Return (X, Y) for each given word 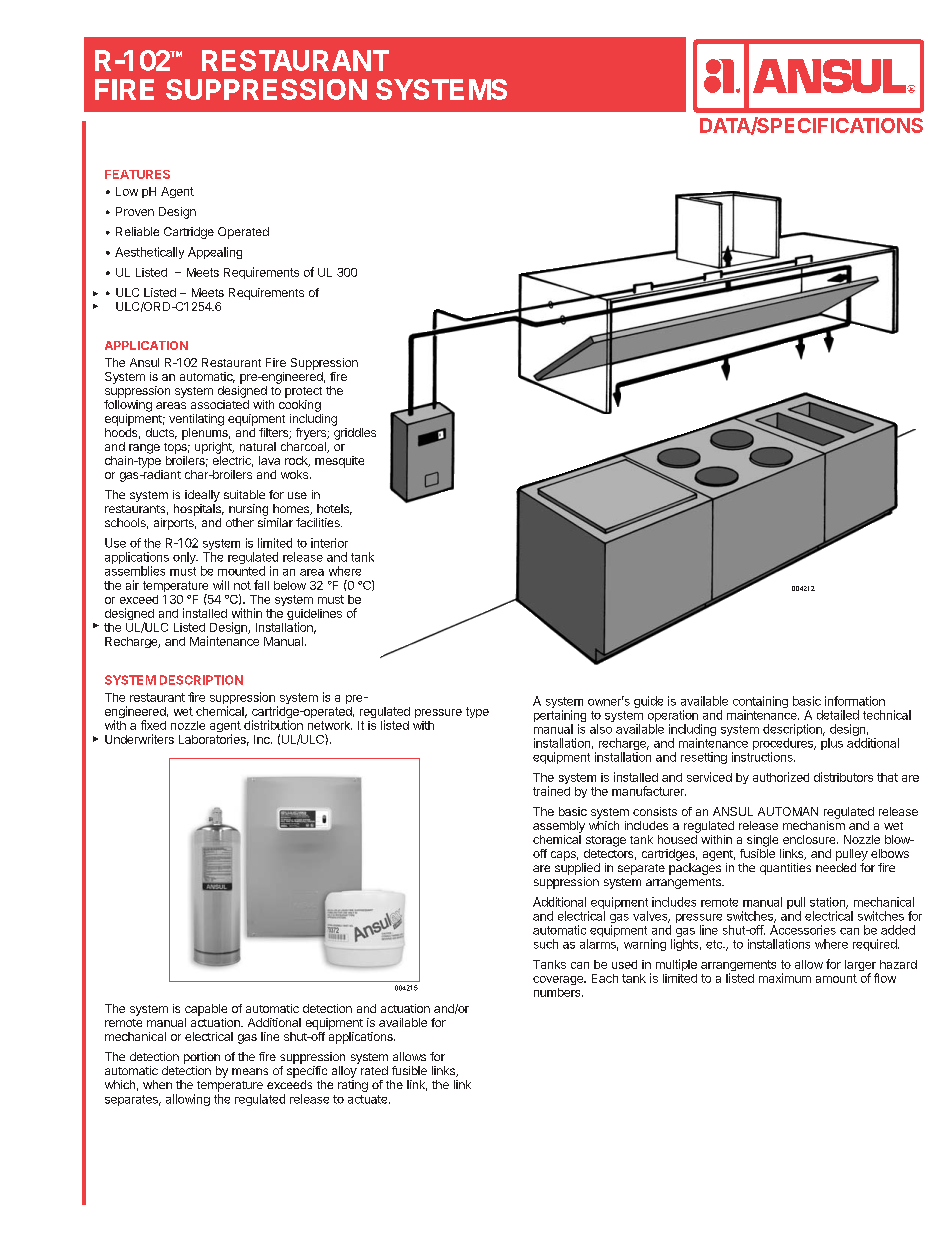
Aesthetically (149, 253)
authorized (781, 777)
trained (551, 791)
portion (202, 1058)
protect (303, 392)
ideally (202, 496)
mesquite (339, 462)
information (855, 701)
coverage (559, 980)
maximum (785, 978)
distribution (273, 725)
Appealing (215, 253)
